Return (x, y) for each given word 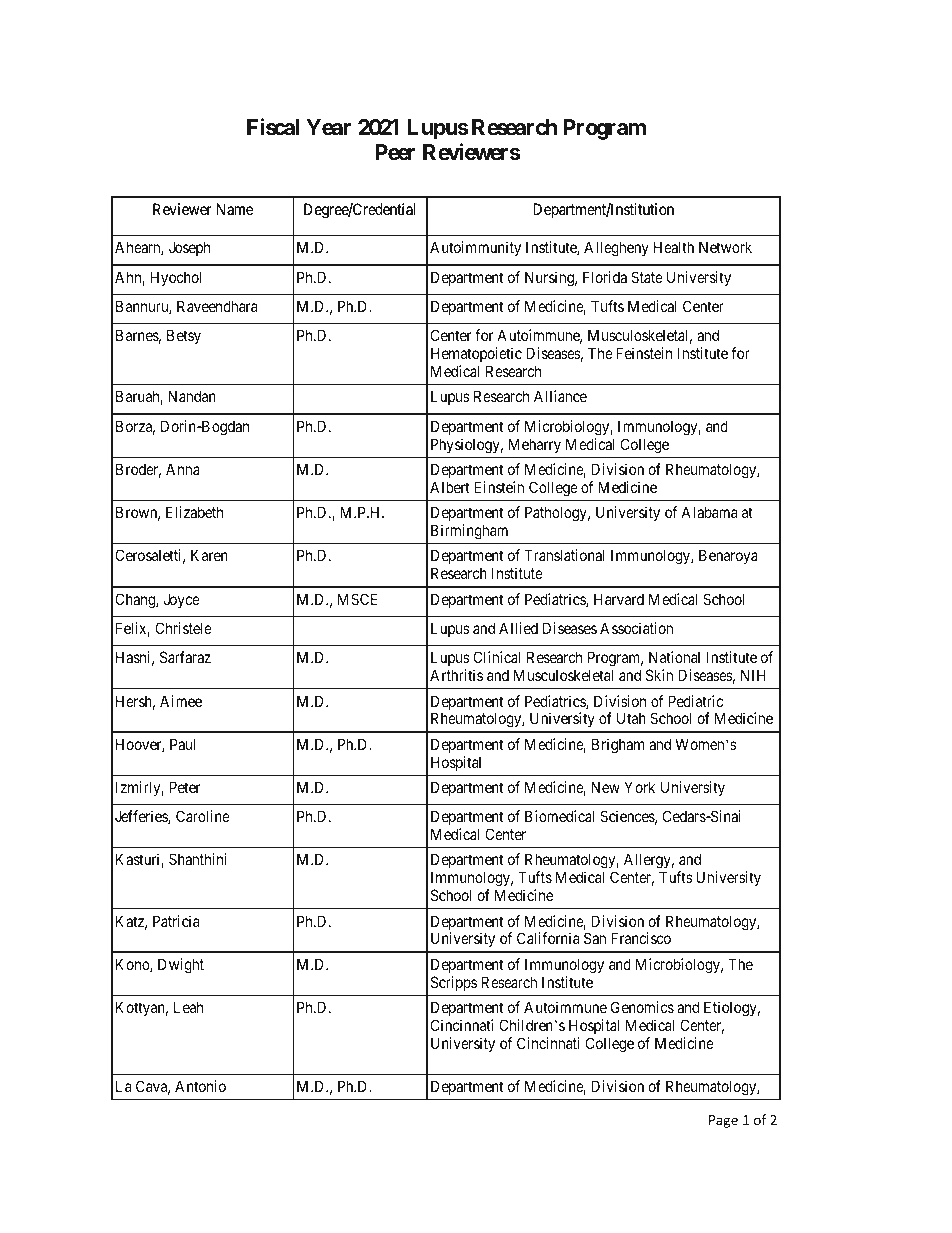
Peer (395, 152)
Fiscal (273, 127)
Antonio (200, 1086)
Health (674, 247)
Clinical (496, 657)
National (674, 657)
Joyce (182, 600)
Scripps (454, 983)
